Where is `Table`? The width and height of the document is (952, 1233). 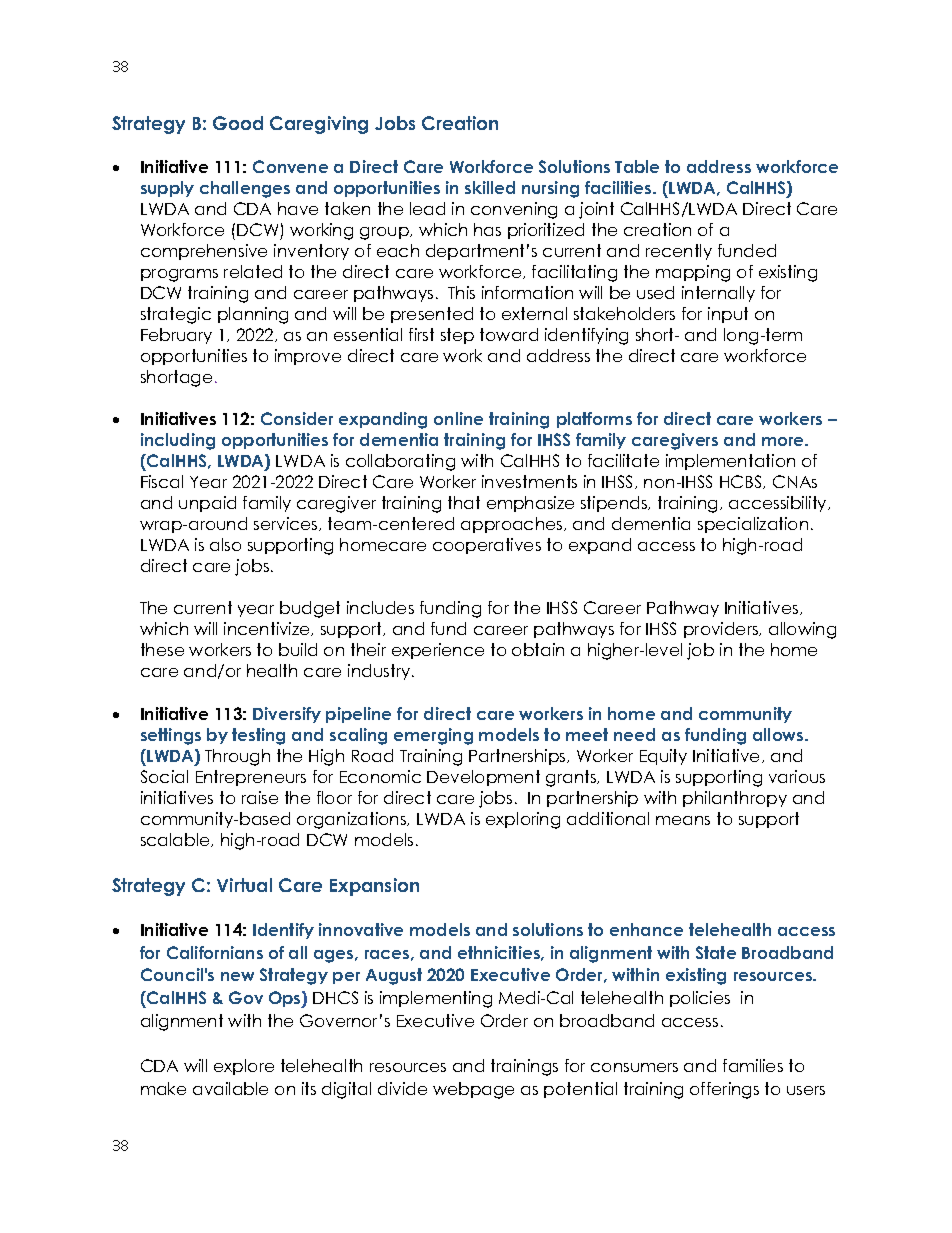
Table is located at coordinates (637, 166).
